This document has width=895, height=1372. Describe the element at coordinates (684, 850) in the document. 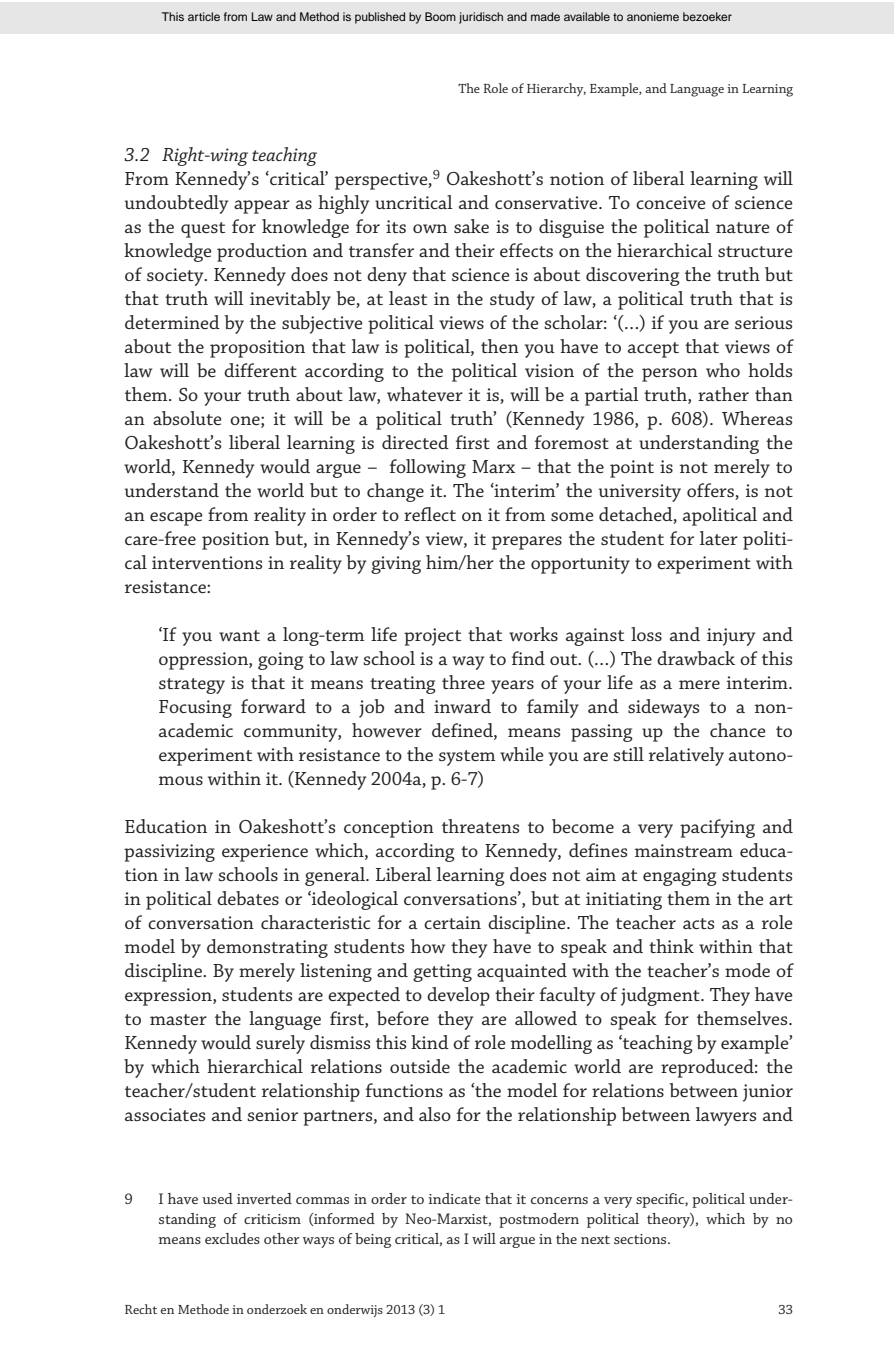

I see `mainstream` at that location.
